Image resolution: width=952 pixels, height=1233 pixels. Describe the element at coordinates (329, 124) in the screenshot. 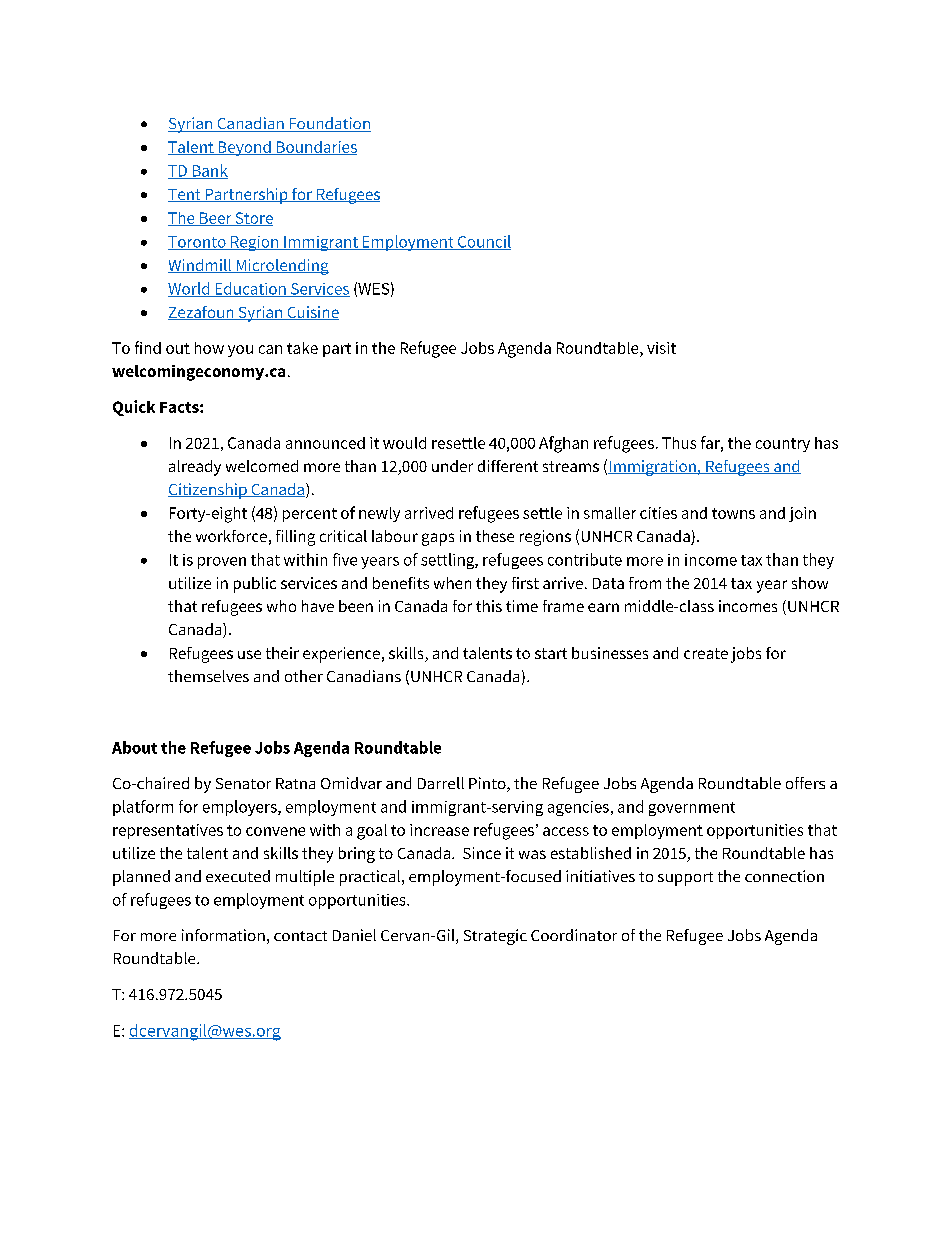

I see `Foundation` at that location.
